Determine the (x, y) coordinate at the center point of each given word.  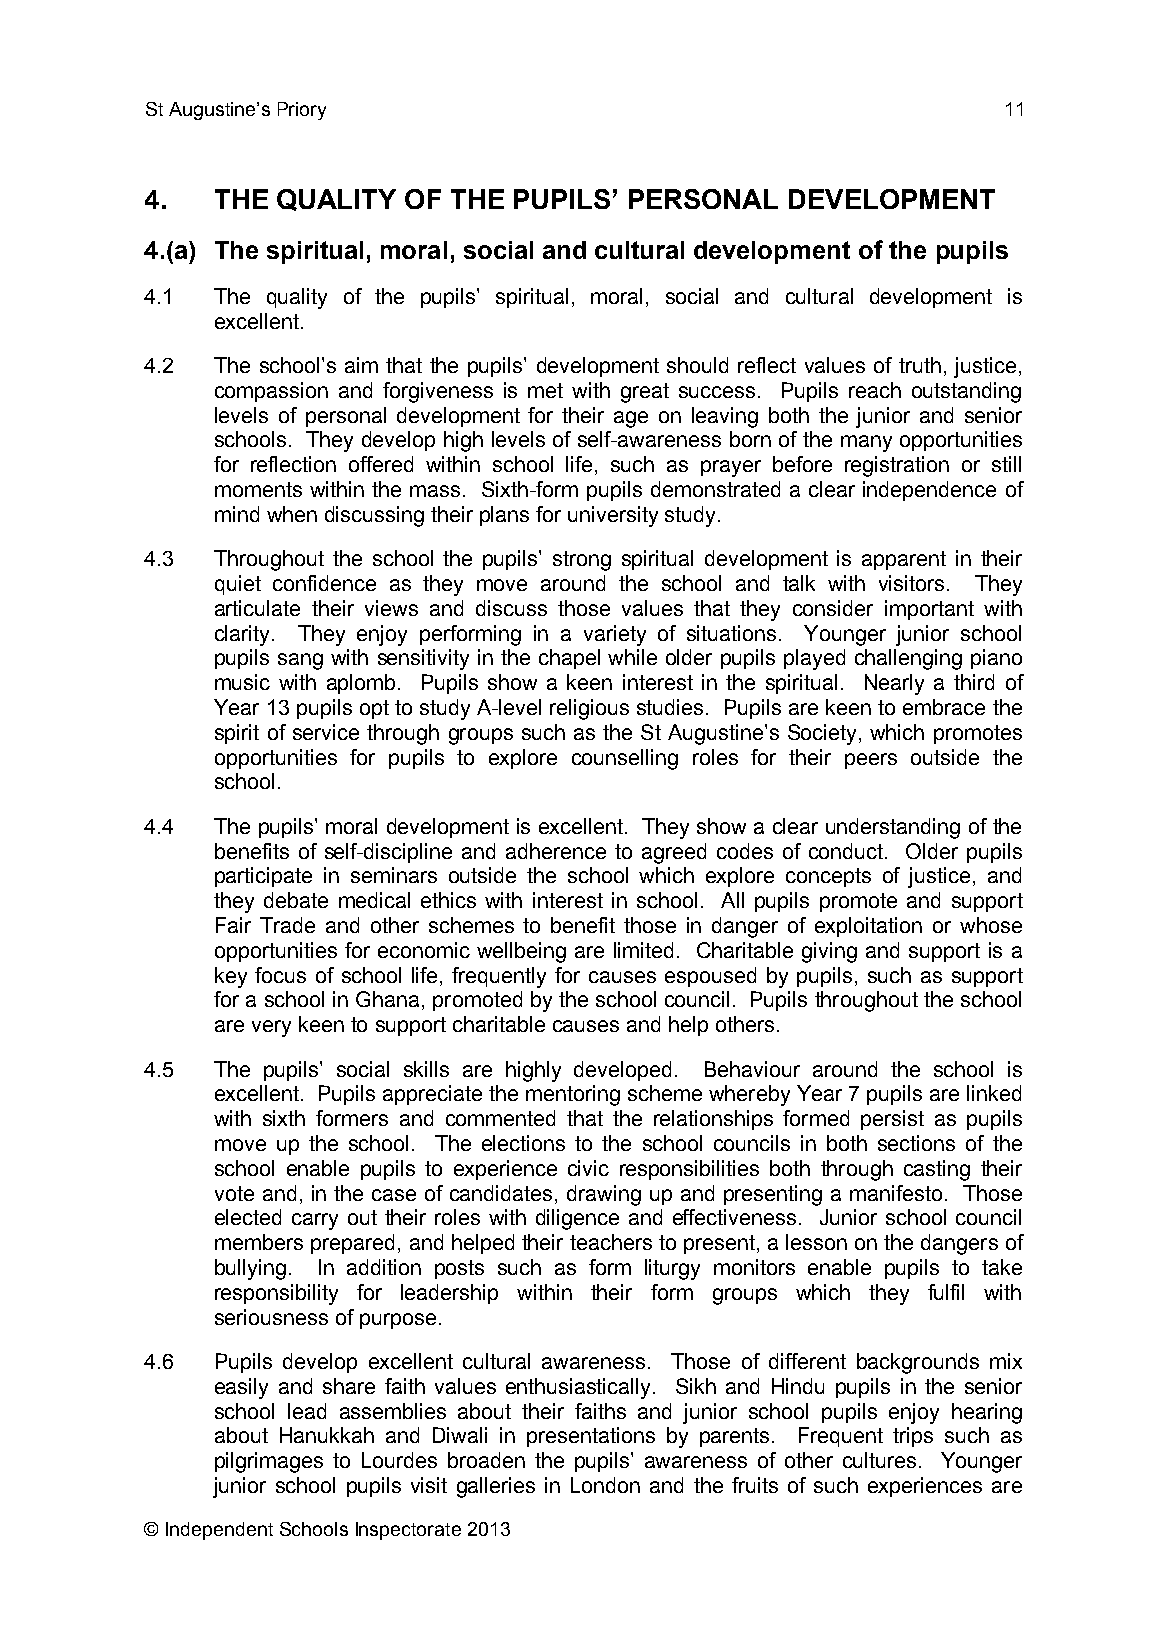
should (697, 365)
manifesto (896, 1193)
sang (300, 661)
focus (280, 975)
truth (920, 365)
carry (315, 1221)
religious (589, 709)
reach (875, 390)
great (645, 393)
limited (643, 950)
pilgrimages (269, 1462)
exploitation (868, 927)
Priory (302, 111)
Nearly (894, 684)
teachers (611, 1242)
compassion (271, 392)
